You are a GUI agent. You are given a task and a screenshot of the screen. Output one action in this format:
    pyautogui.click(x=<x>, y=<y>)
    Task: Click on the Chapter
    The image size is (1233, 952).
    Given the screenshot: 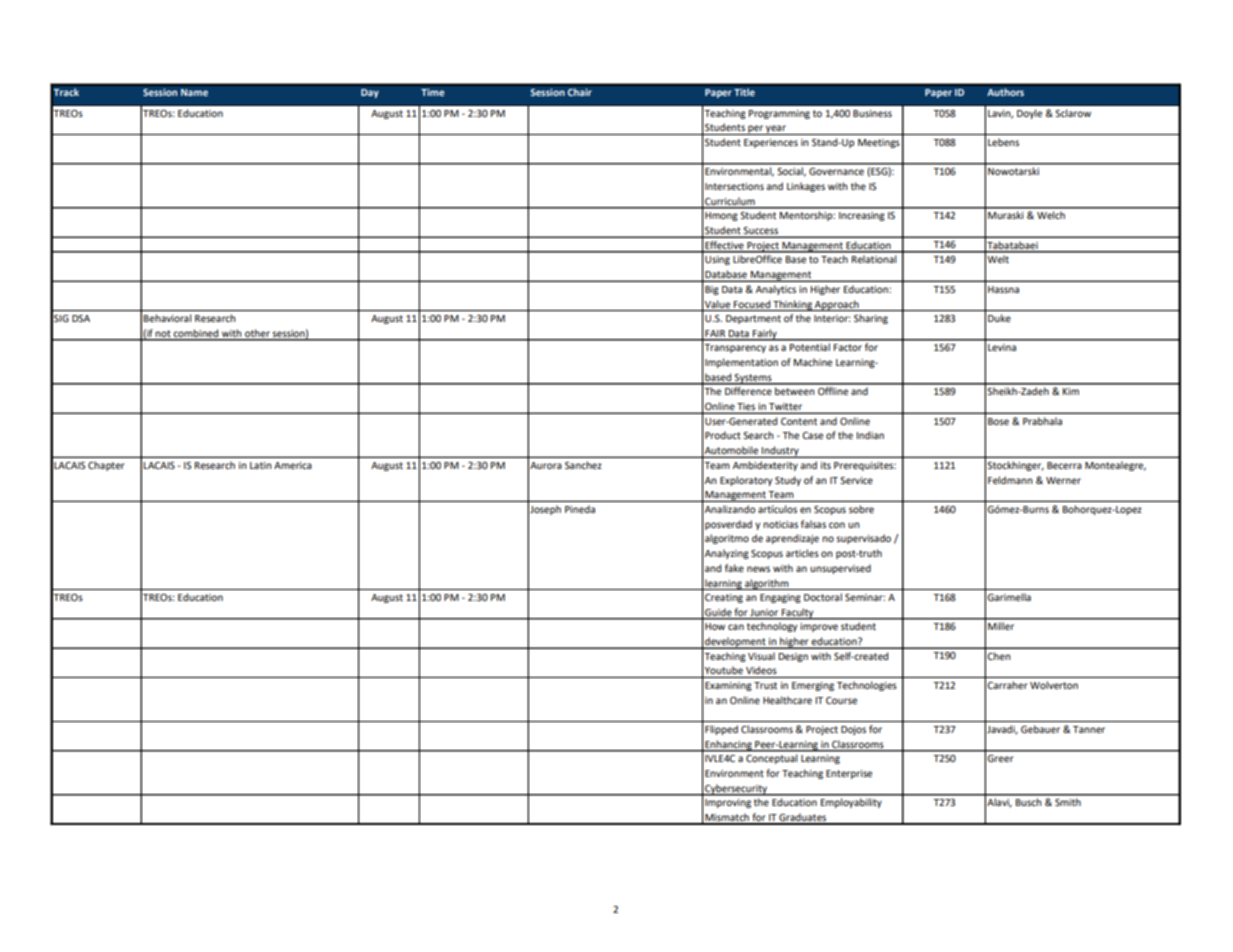 What is the action you would take?
    pyautogui.click(x=106, y=466)
